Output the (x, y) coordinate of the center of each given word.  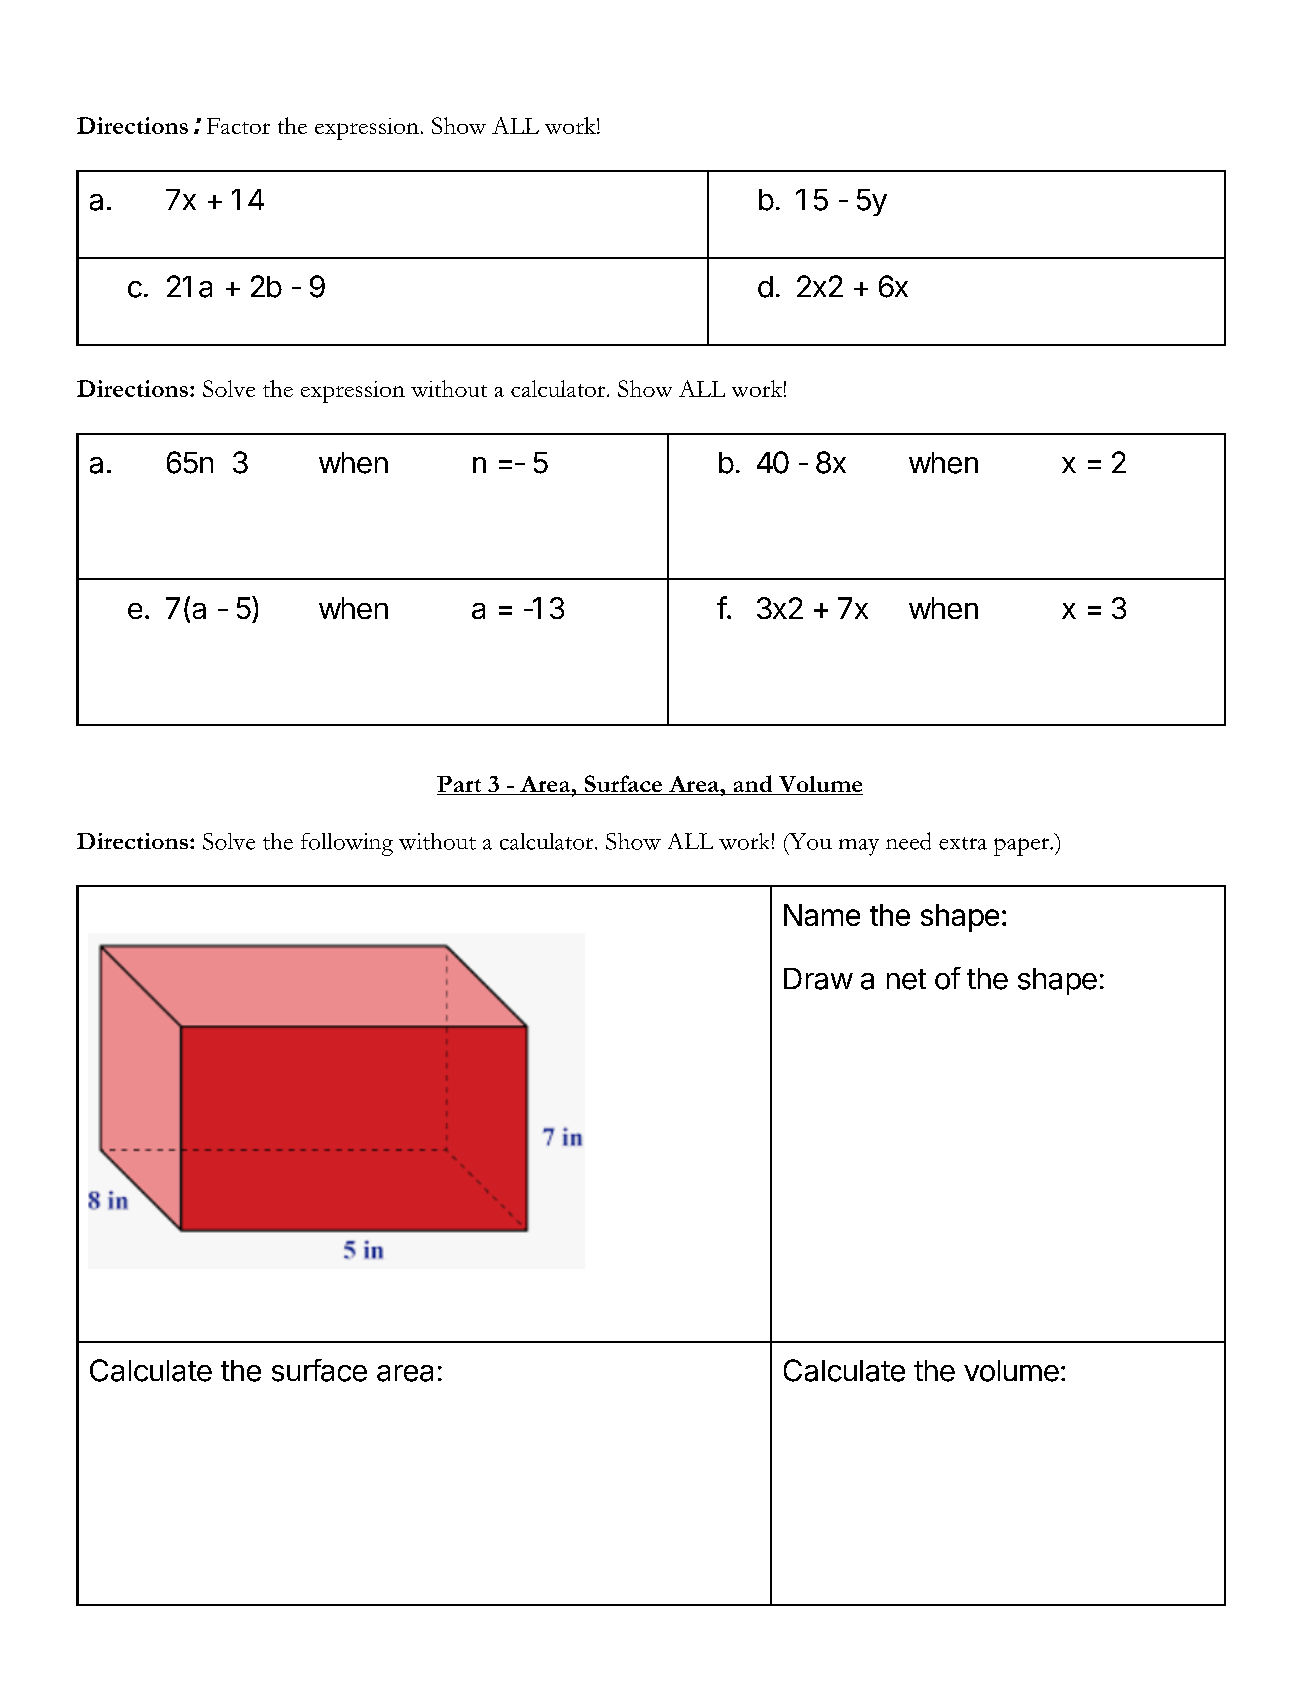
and (753, 785)
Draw (818, 979)
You (809, 841)
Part (459, 784)
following (347, 844)
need (908, 841)
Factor (238, 126)
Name (822, 915)
